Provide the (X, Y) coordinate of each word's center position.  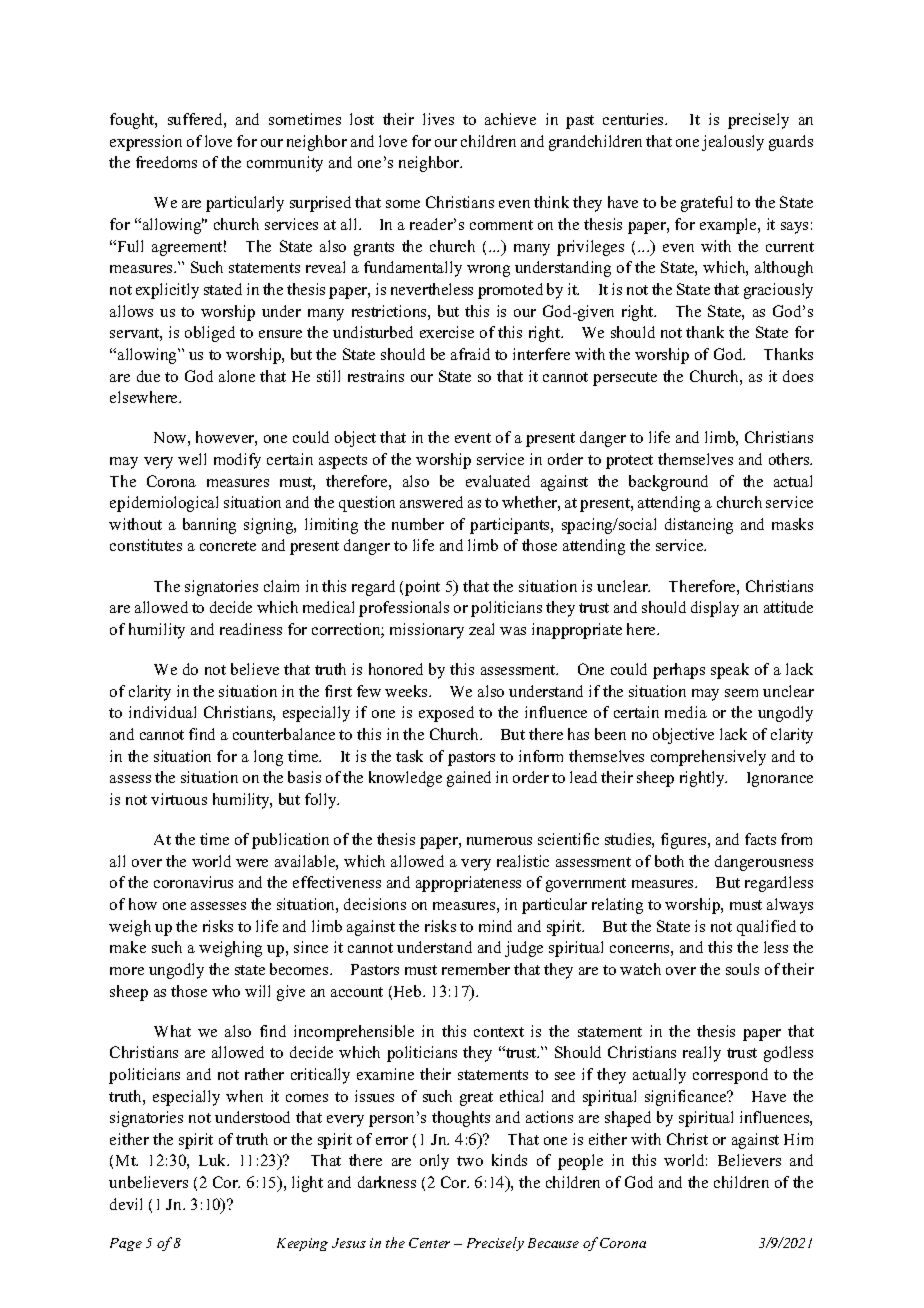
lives (438, 119)
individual (162, 712)
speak (730, 671)
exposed (446, 714)
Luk (214, 1160)
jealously (733, 143)
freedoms (166, 162)
